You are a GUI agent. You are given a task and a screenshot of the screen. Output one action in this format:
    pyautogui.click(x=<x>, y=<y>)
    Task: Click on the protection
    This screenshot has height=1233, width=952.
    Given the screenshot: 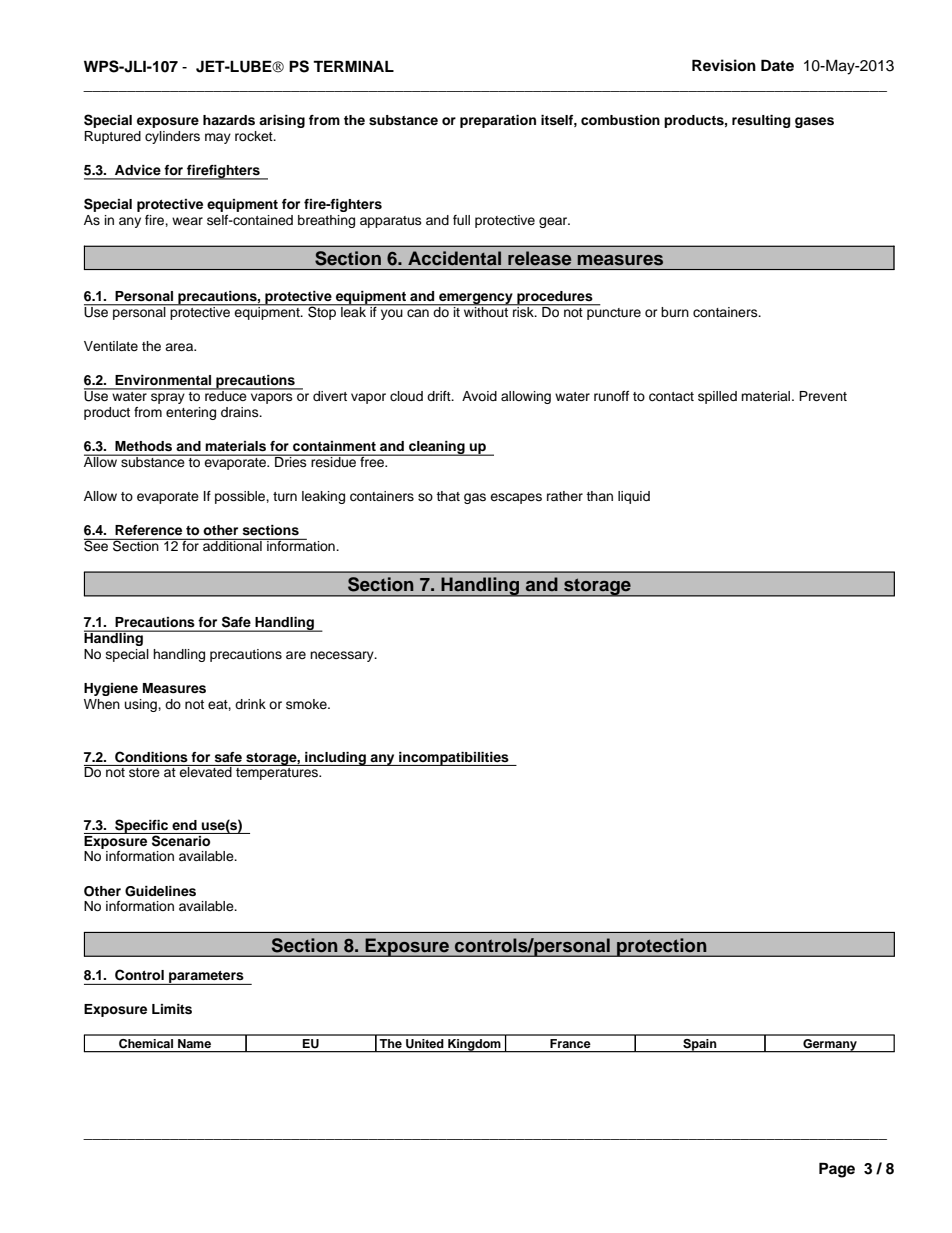 What is the action you would take?
    pyautogui.click(x=662, y=947)
